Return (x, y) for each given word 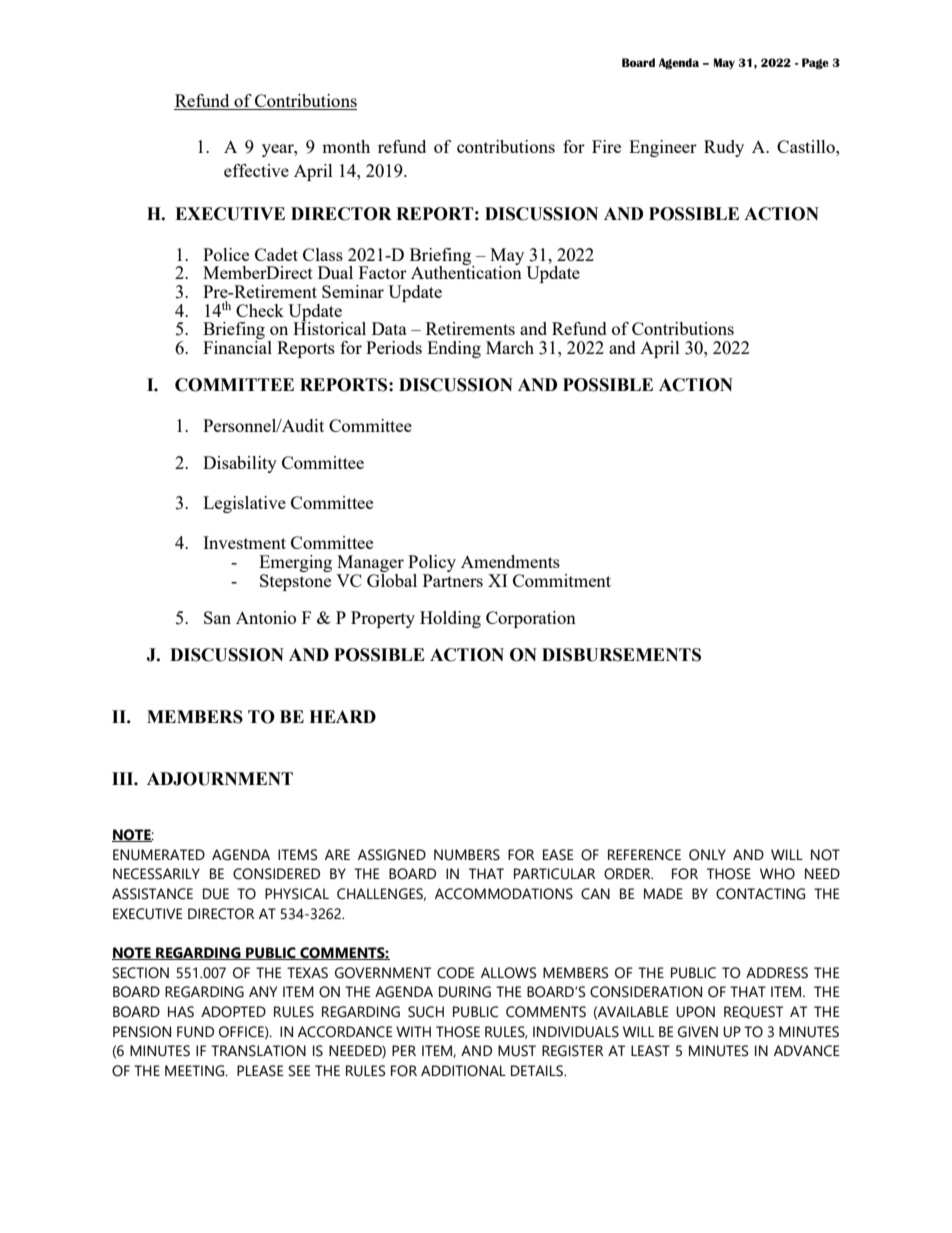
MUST (517, 1051)
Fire (606, 146)
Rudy (724, 148)
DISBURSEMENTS (621, 655)
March (510, 347)
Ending (454, 349)
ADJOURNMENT (220, 779)
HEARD (342, 716)
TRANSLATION (258, 1051)
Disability (240, 464)
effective (256, 170)
